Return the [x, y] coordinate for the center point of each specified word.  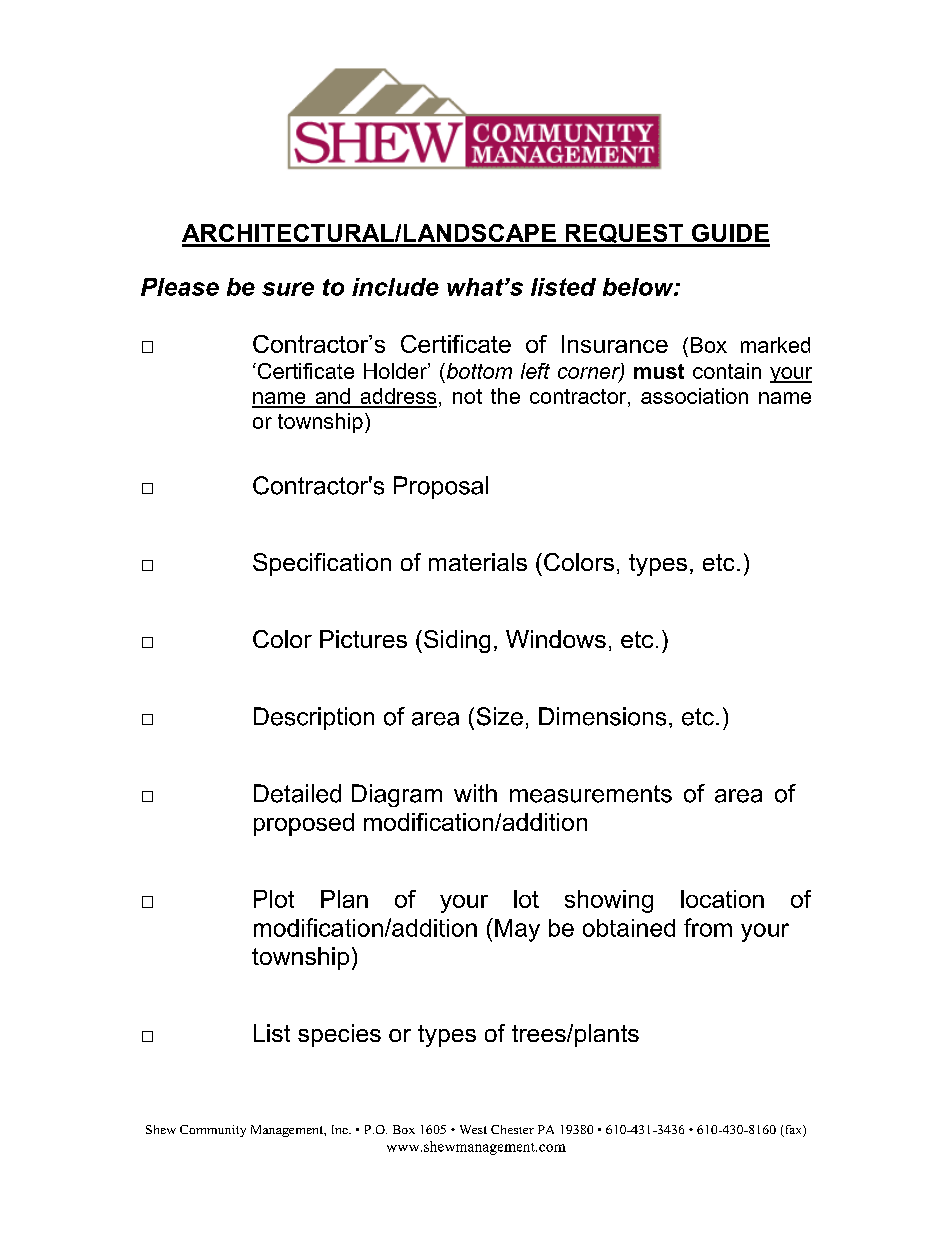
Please [180, 287]
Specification [322, 564]
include [395, 287]
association [694, 396]
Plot [274, 899]
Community [213, 1131]
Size [500, 716]
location [722, 899]
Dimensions [602, 716]
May [517, 930]
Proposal [441, 487]
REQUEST [624, 235]
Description [314, 718]
